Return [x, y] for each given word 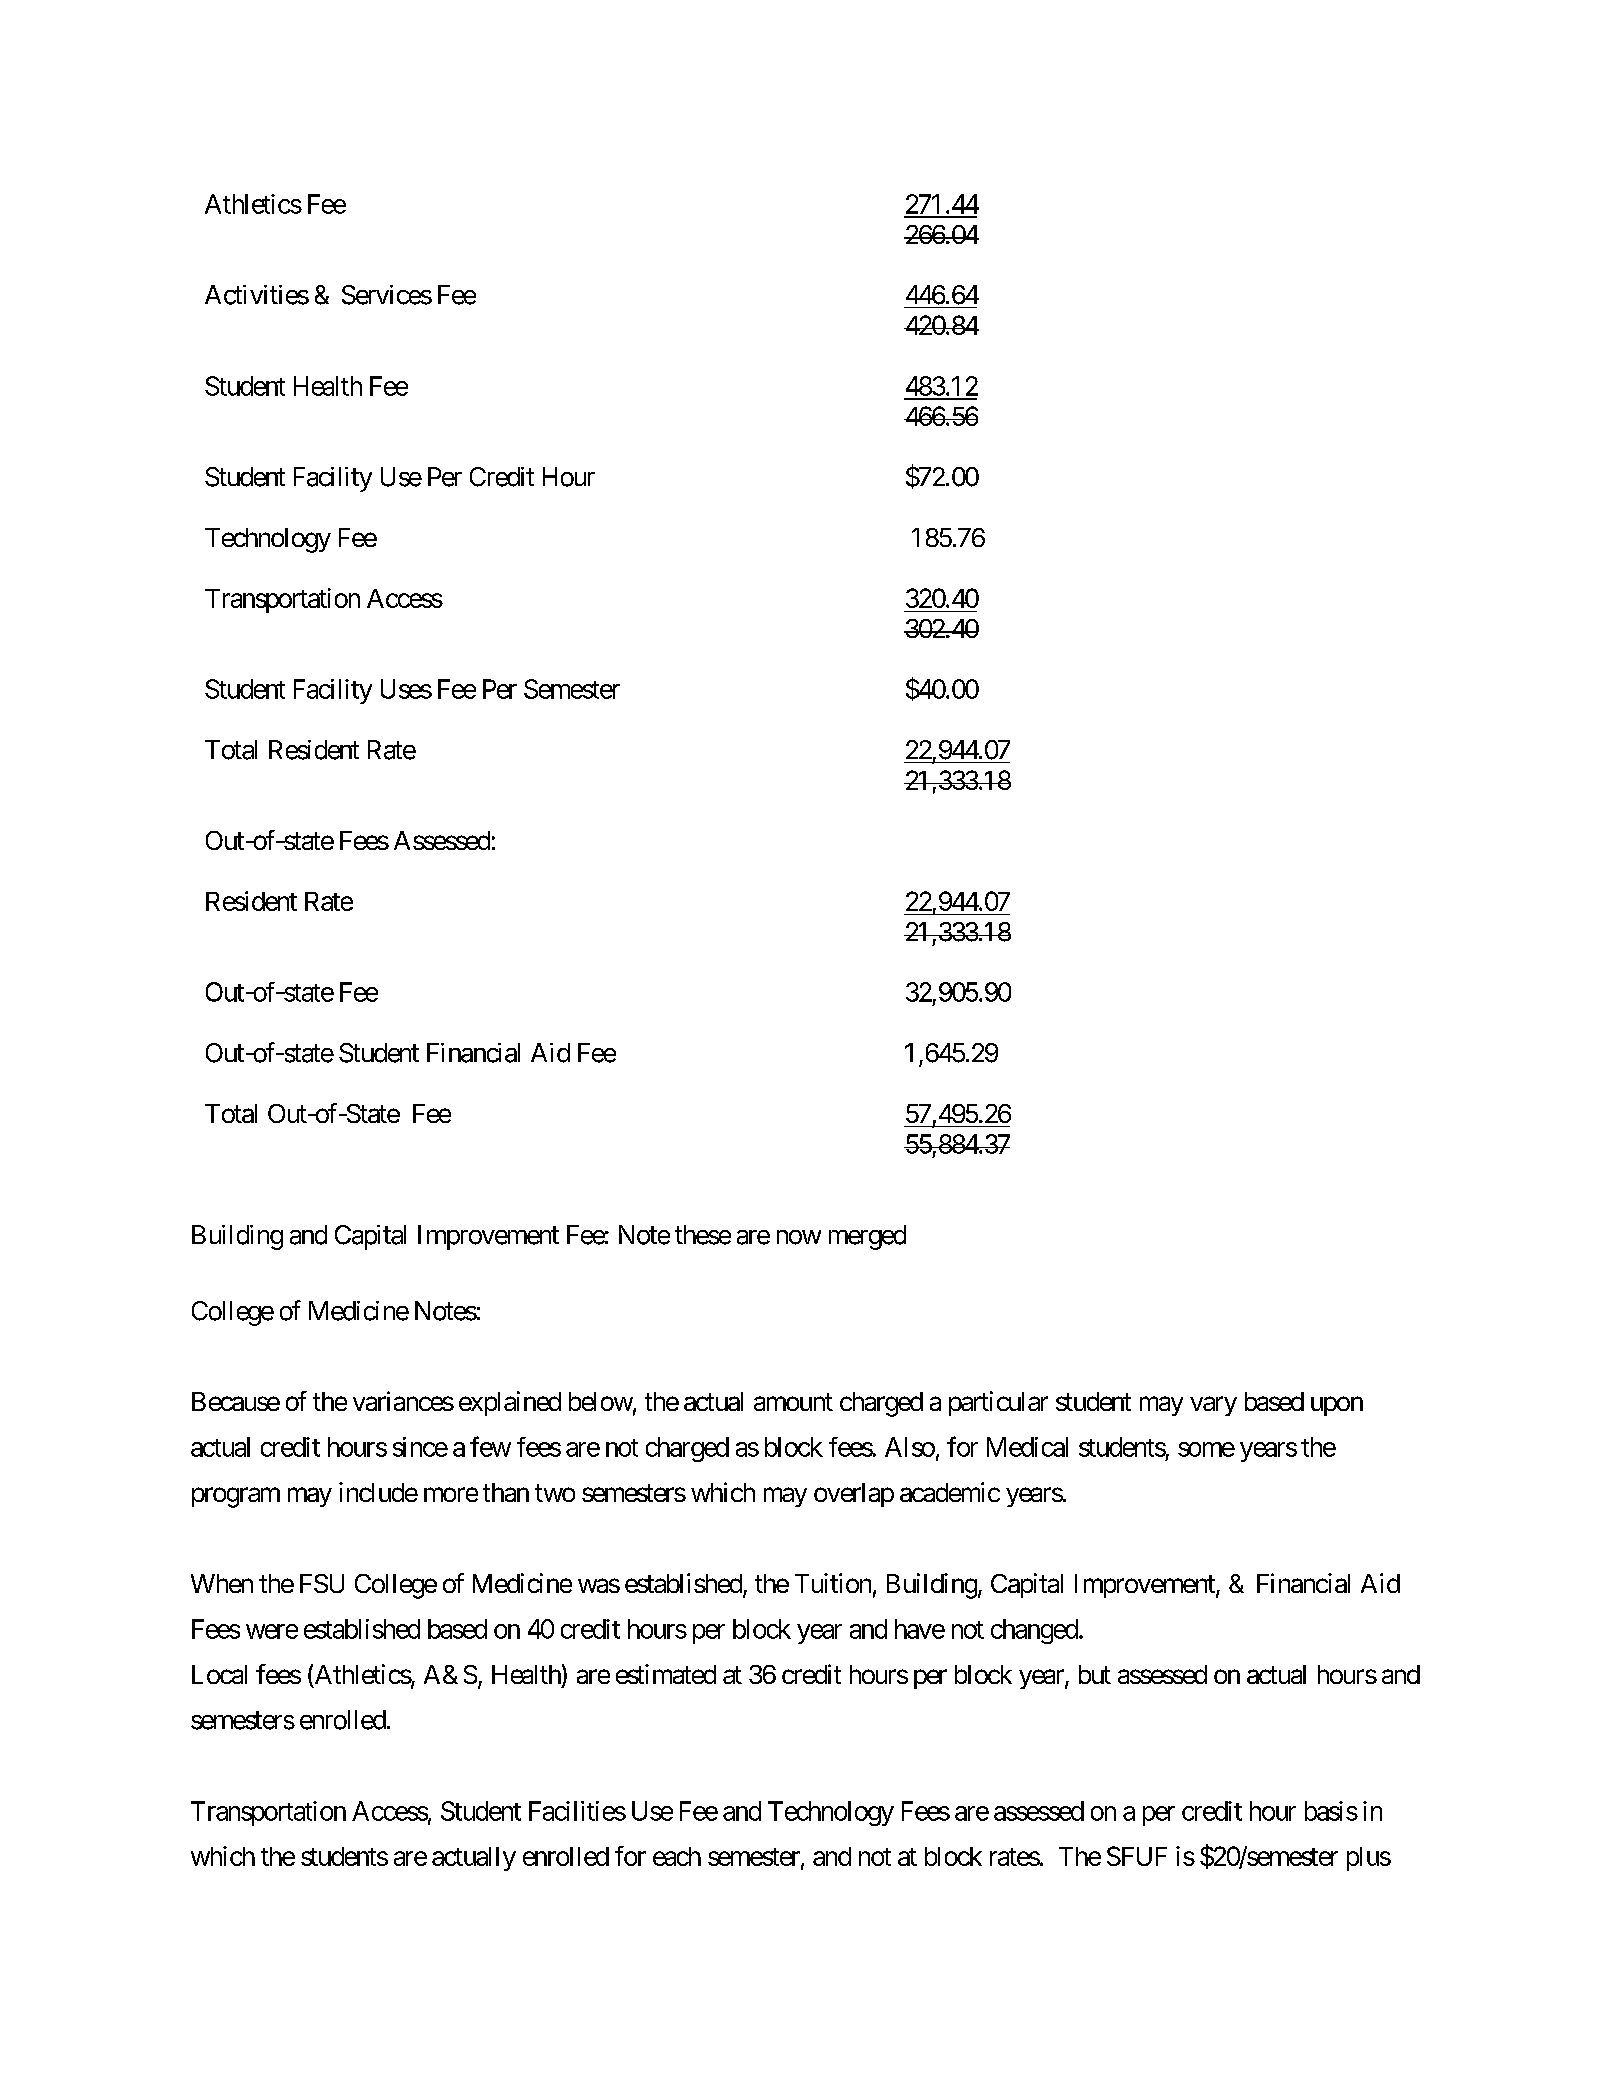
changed [1034, 1631]
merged [867, 1237]
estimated [666, 1674]
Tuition [833, 1583]
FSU [322, 1583]
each [677, 1856]
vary [1213, 1406]
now [799, 1237]
